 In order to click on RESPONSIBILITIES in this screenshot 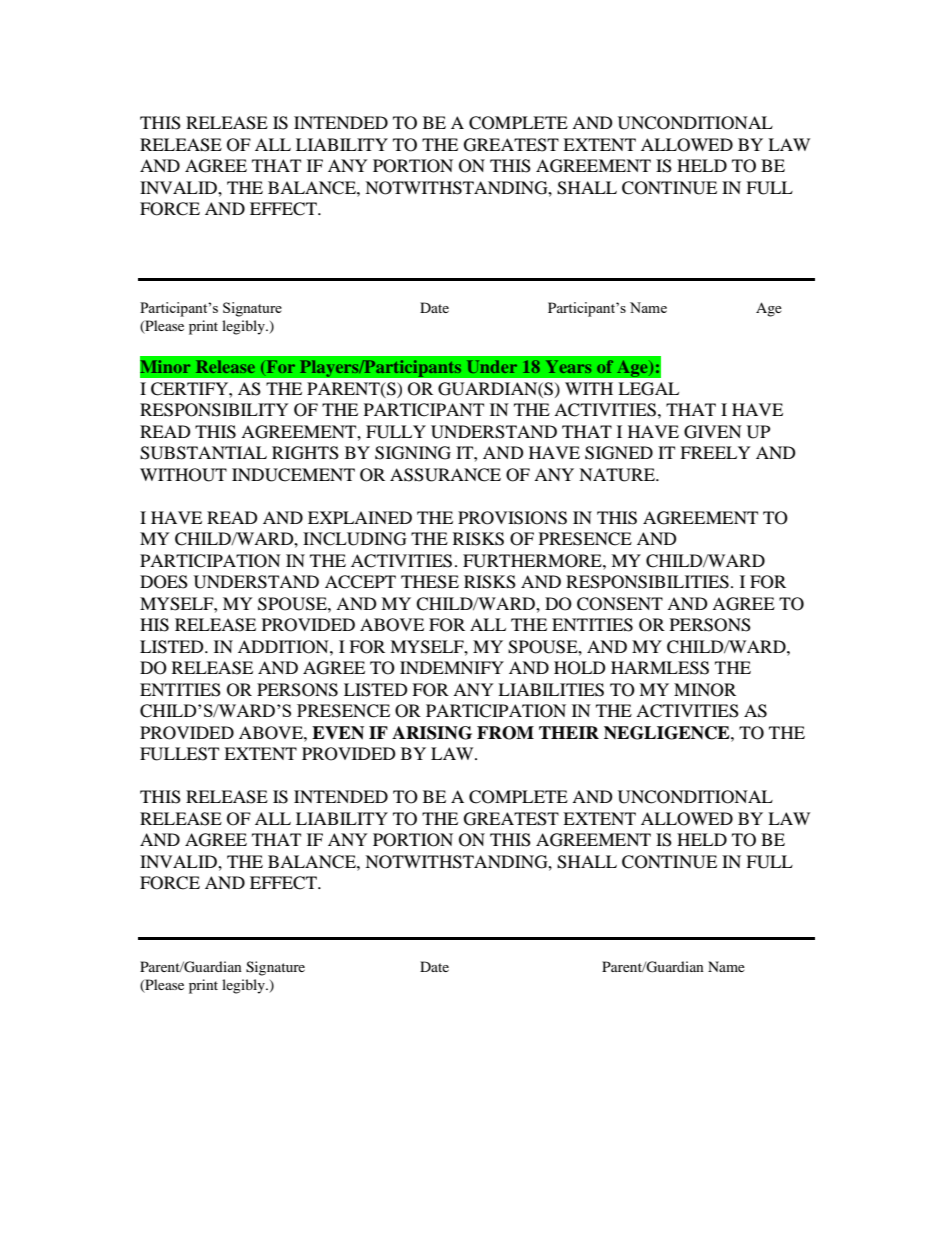, I will do `click(647, 582)`.
